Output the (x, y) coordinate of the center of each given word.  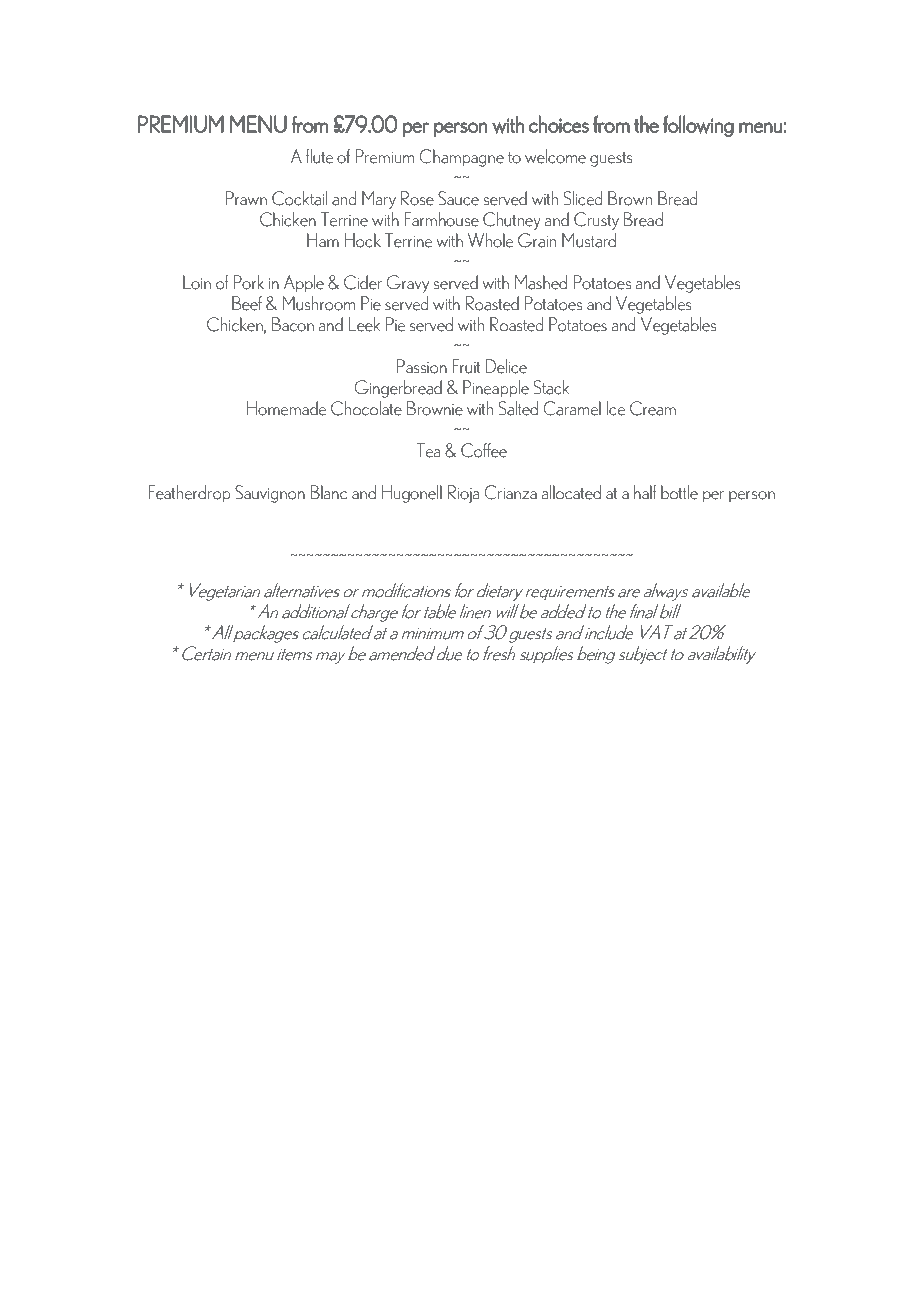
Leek (364, 324)
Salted (518, 408)
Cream (653, 408)
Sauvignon (270, 494)
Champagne (461, 158)
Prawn (246, 198)
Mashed (541, 282)
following (698, 126)
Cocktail (299, 198)
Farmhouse (441, 219)
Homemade (286, 408)
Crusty (596, 221)
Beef (247, 303)
